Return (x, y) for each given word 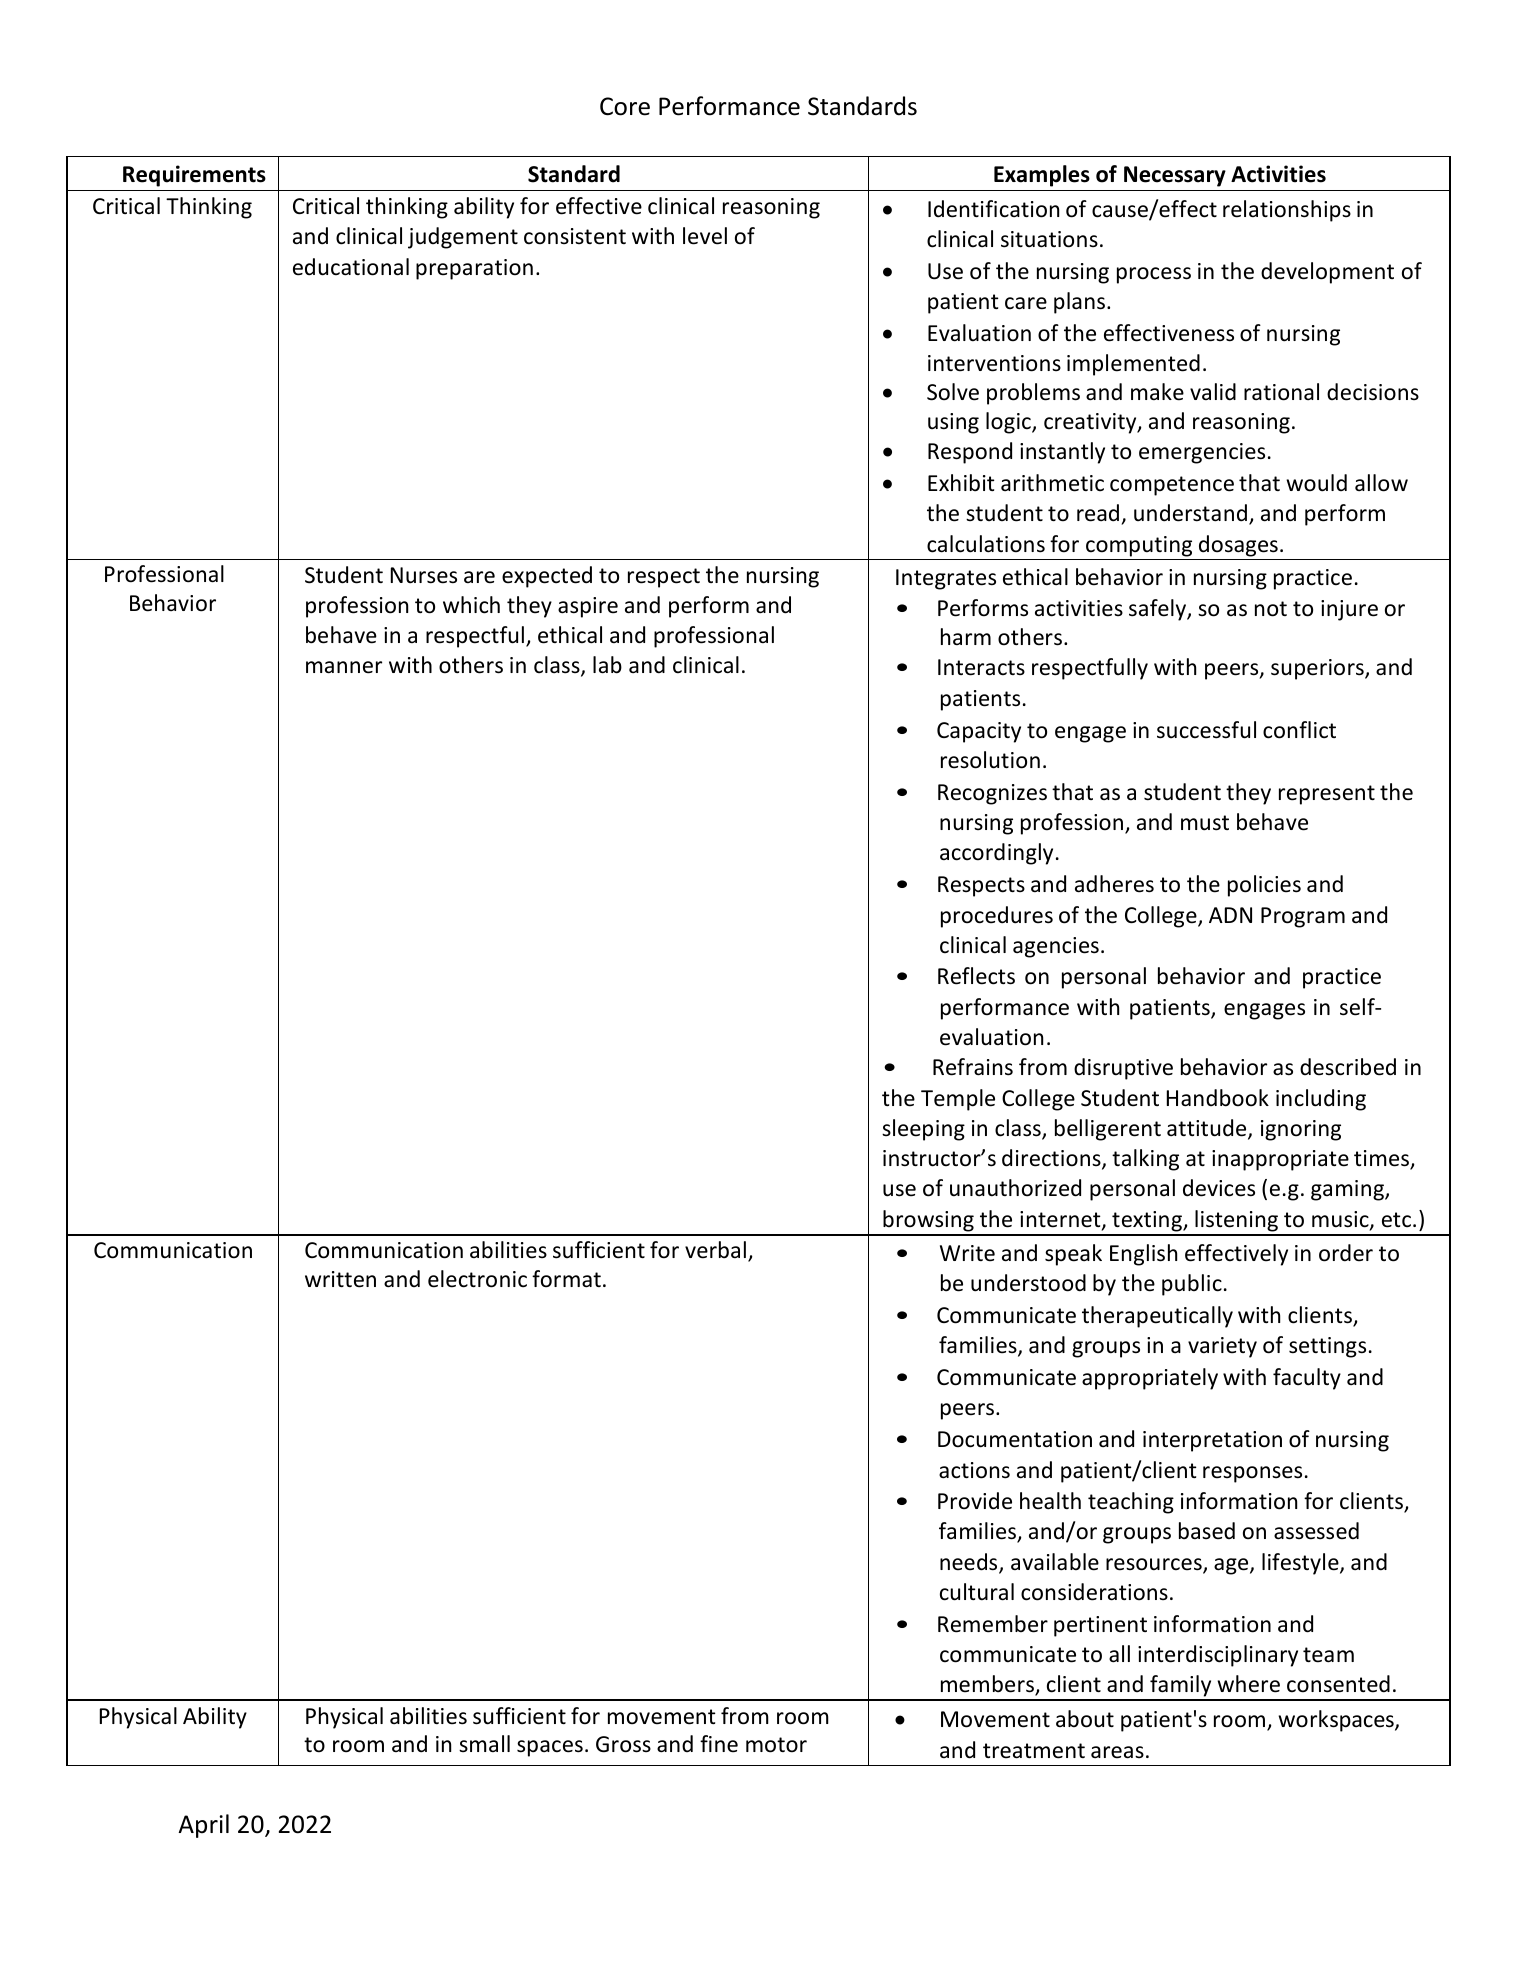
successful (1206, 730)
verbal (715, 1250)
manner (344, 667)
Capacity (979, 732)
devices (1219, 1188)
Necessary (1175, 176)
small (484, 1743)
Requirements (194, 176)
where (1248, 1684)
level (705, 236)
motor (776, 1745)
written (340, 1279)
